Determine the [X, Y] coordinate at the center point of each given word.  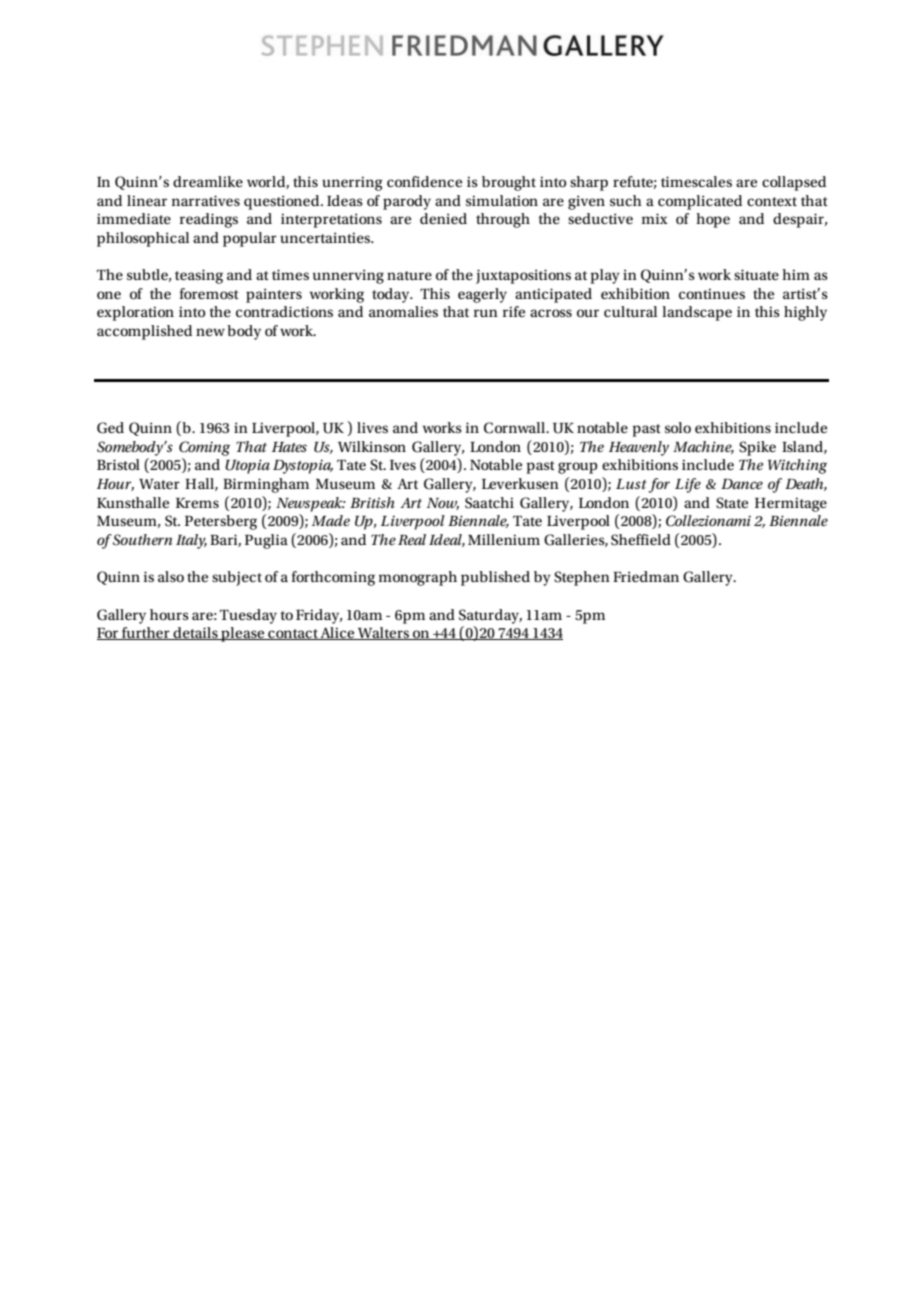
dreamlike [208, 181]
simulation [502, 200]
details [195, 633]
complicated [700, 202]
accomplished [144, 332]
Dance [742, 484]
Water [159, 484]
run [486, 313]
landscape [697, 313]
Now [443, 504]
